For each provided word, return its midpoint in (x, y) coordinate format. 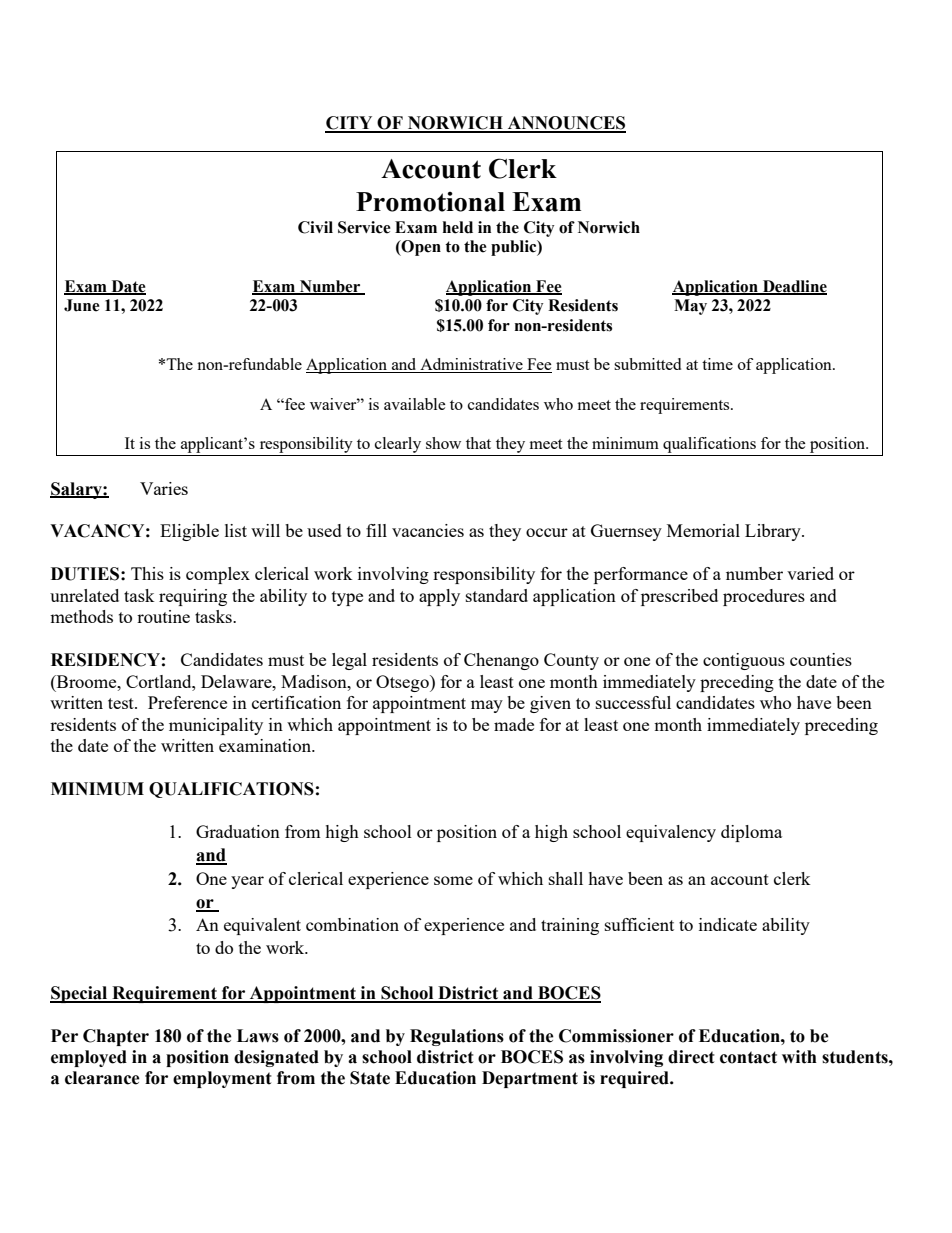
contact (748, 1057)
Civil (315, 227)
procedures (764, 597)
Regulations (457, 1037)
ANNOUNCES (566, 124)
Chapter (116, 1037)
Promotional (430, 202)
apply (439, 597)
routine (163, 616)
